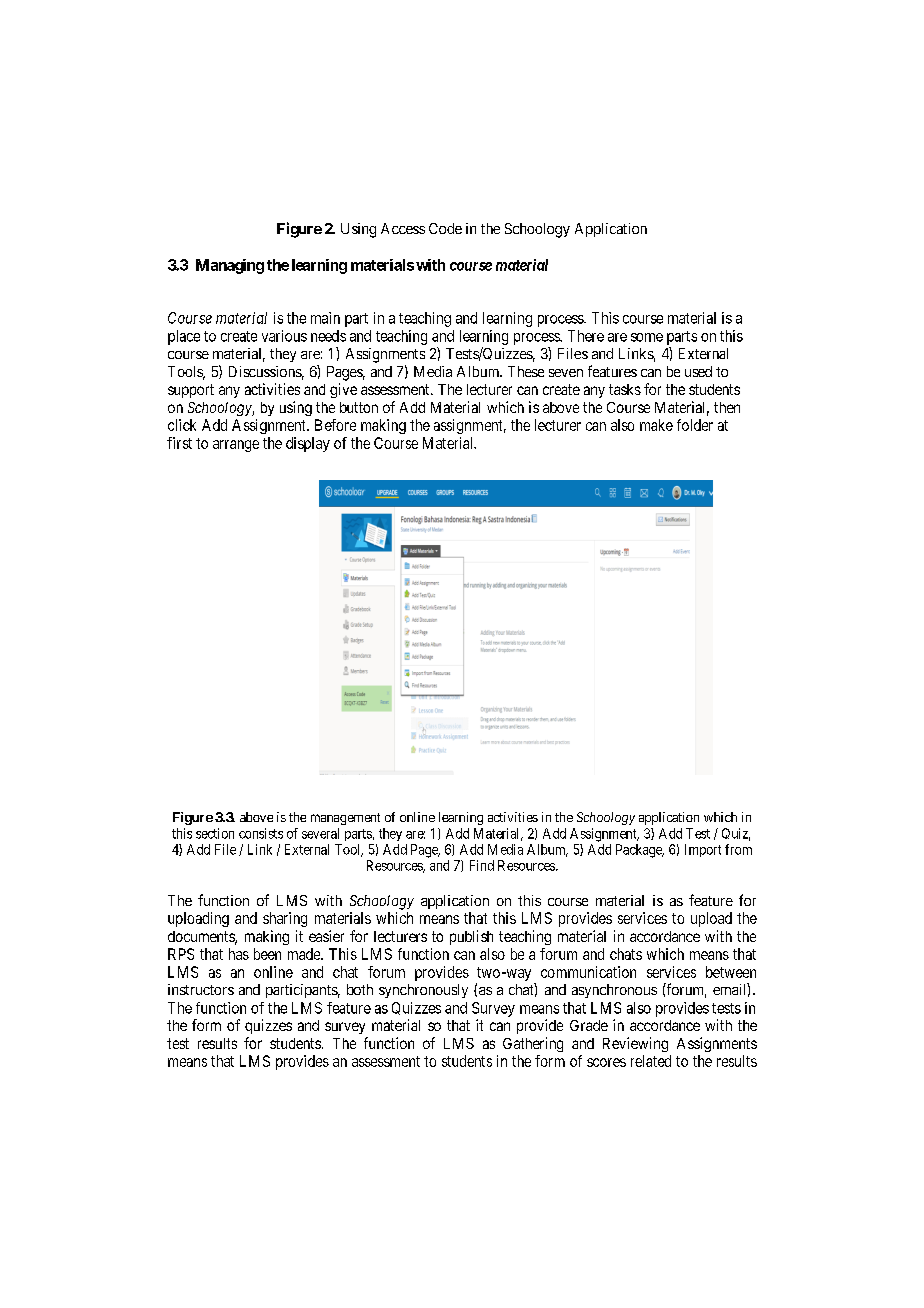 The height and width of the page is (1308, 924). What do you see at coordinates (482, 865) in the page?
I see `Find` at bounding box center [482, 865].
